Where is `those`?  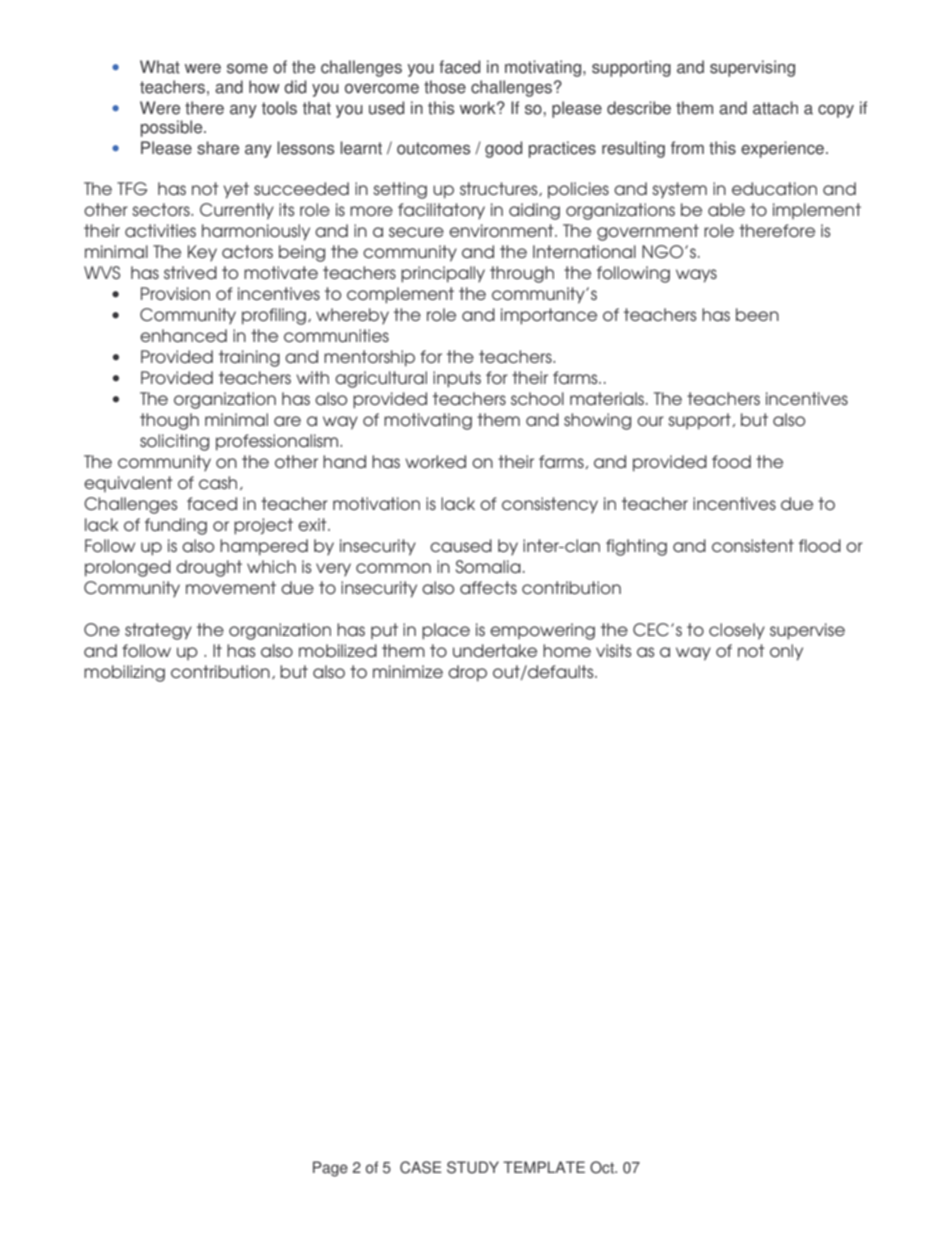
those is located at coordinates (445, 87).
